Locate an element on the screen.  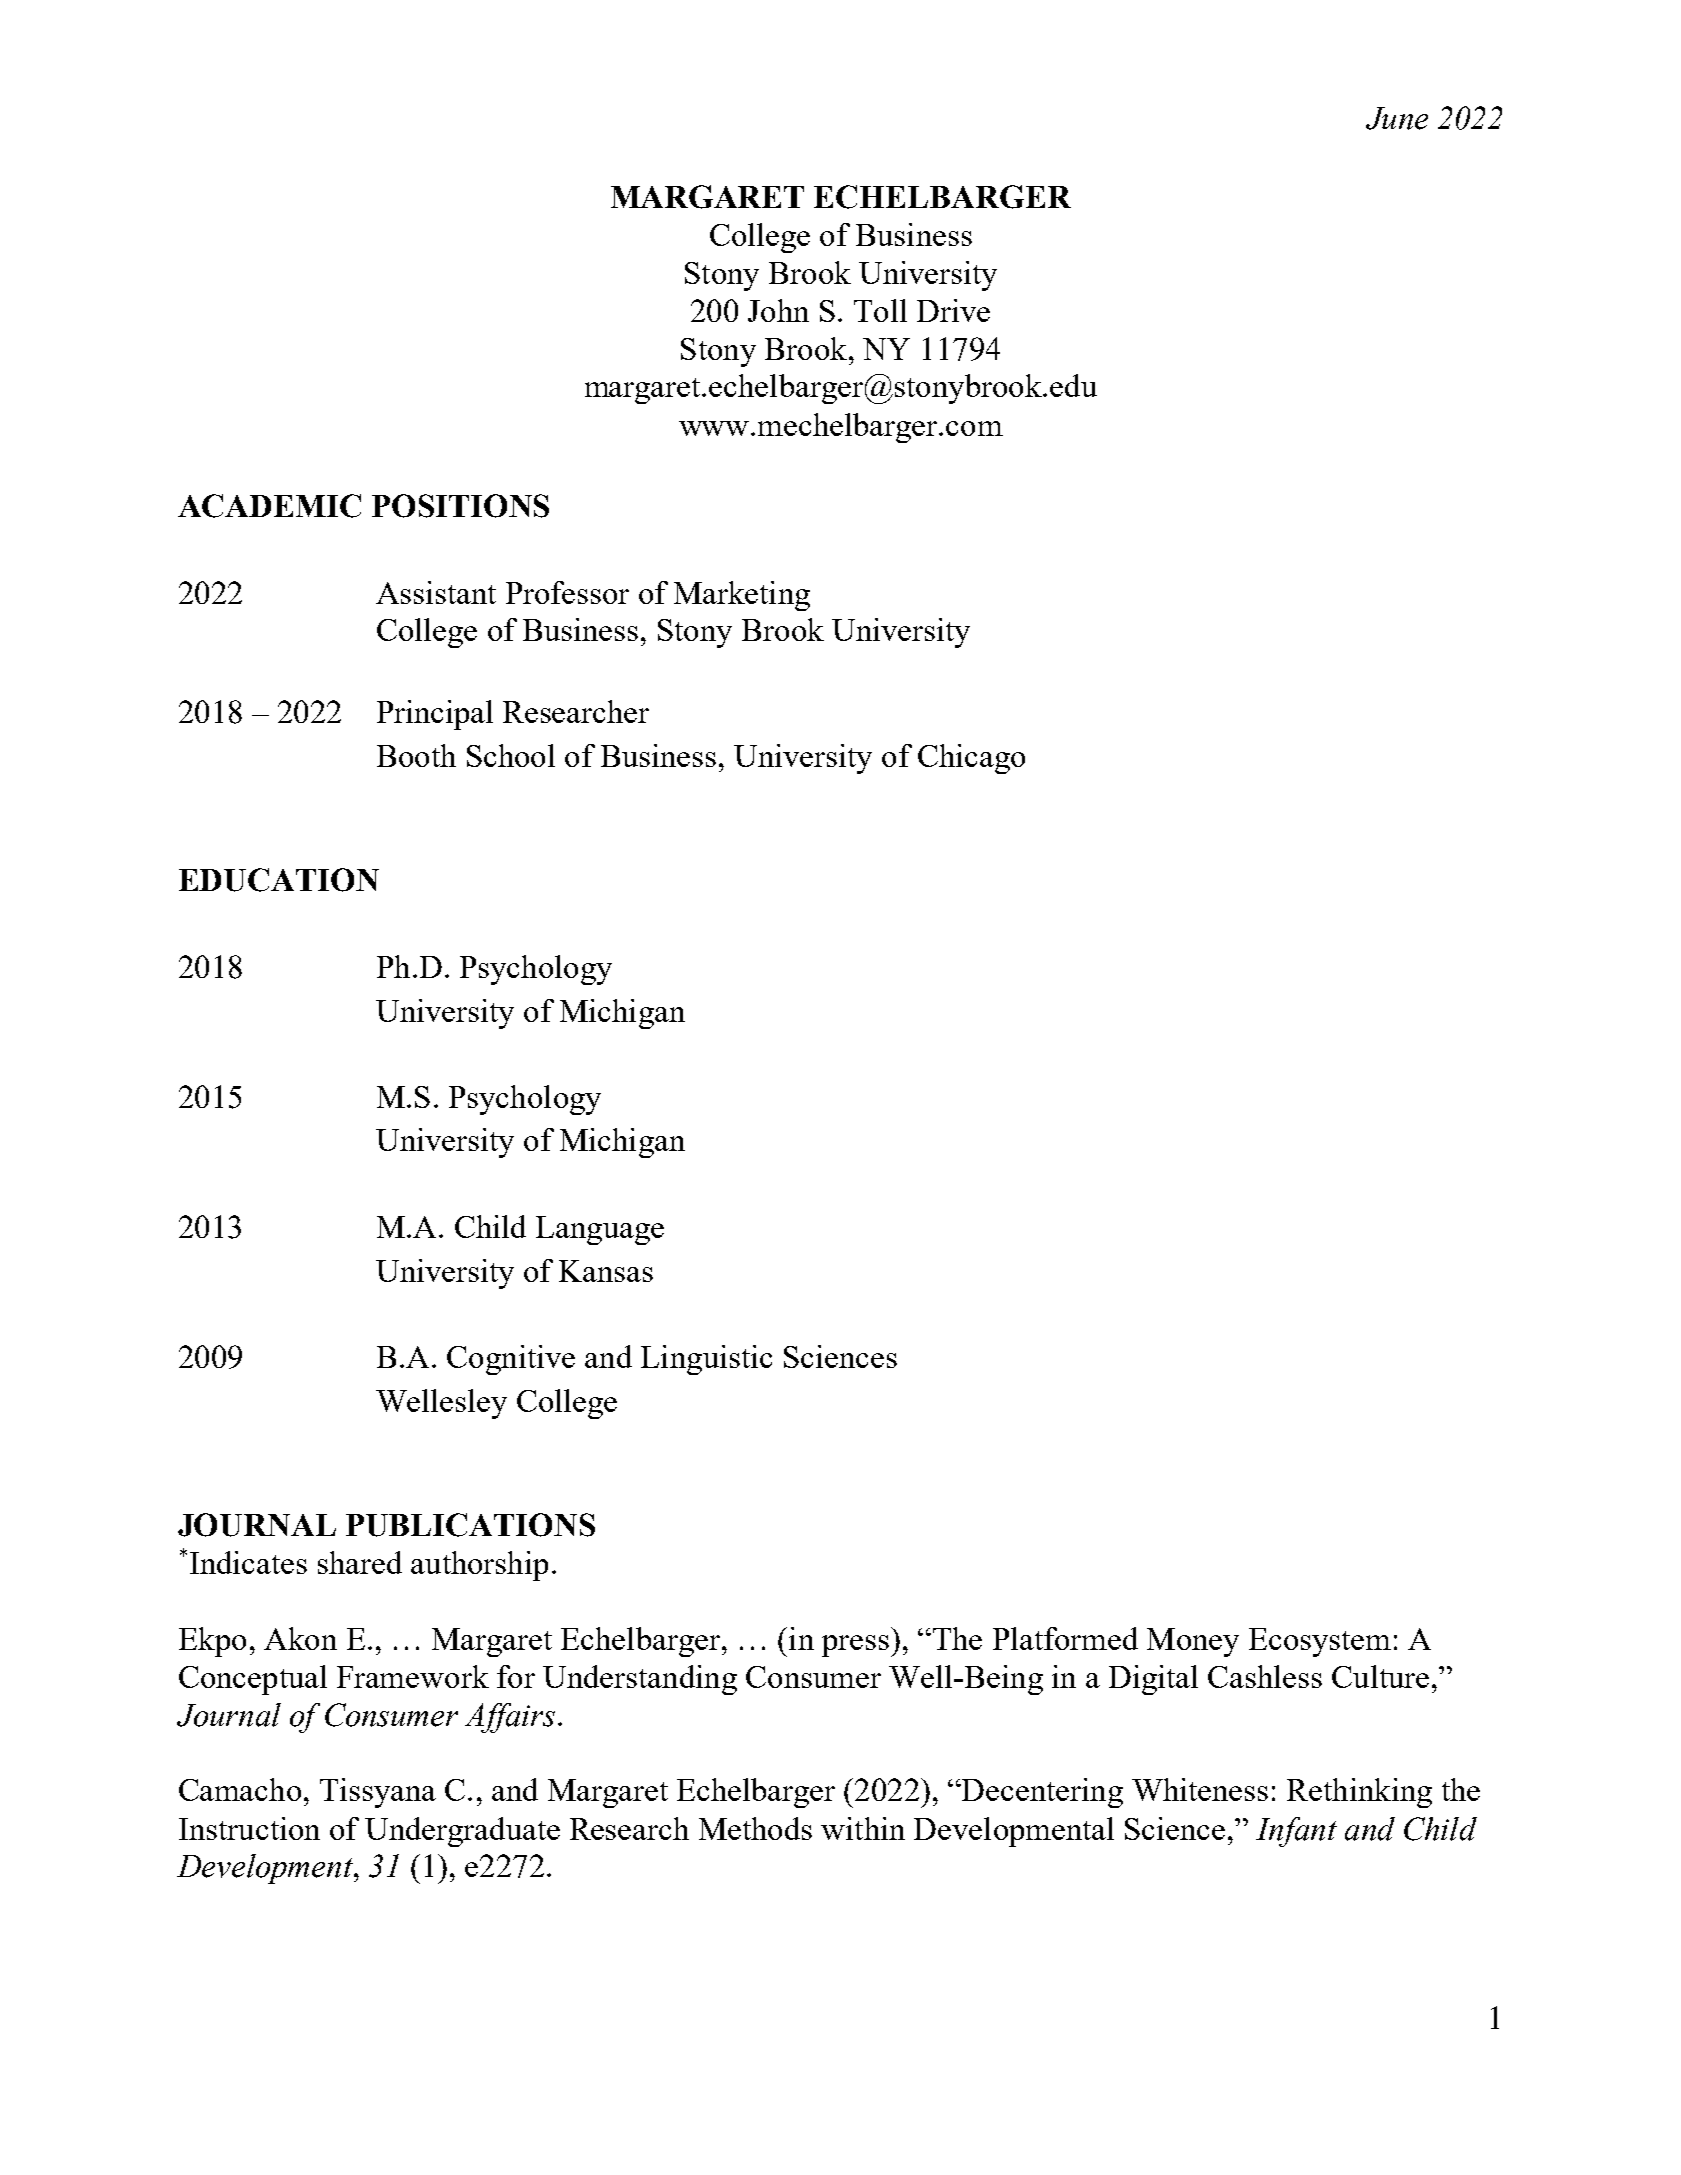
Chicago is located at coordinates (971, 759).
